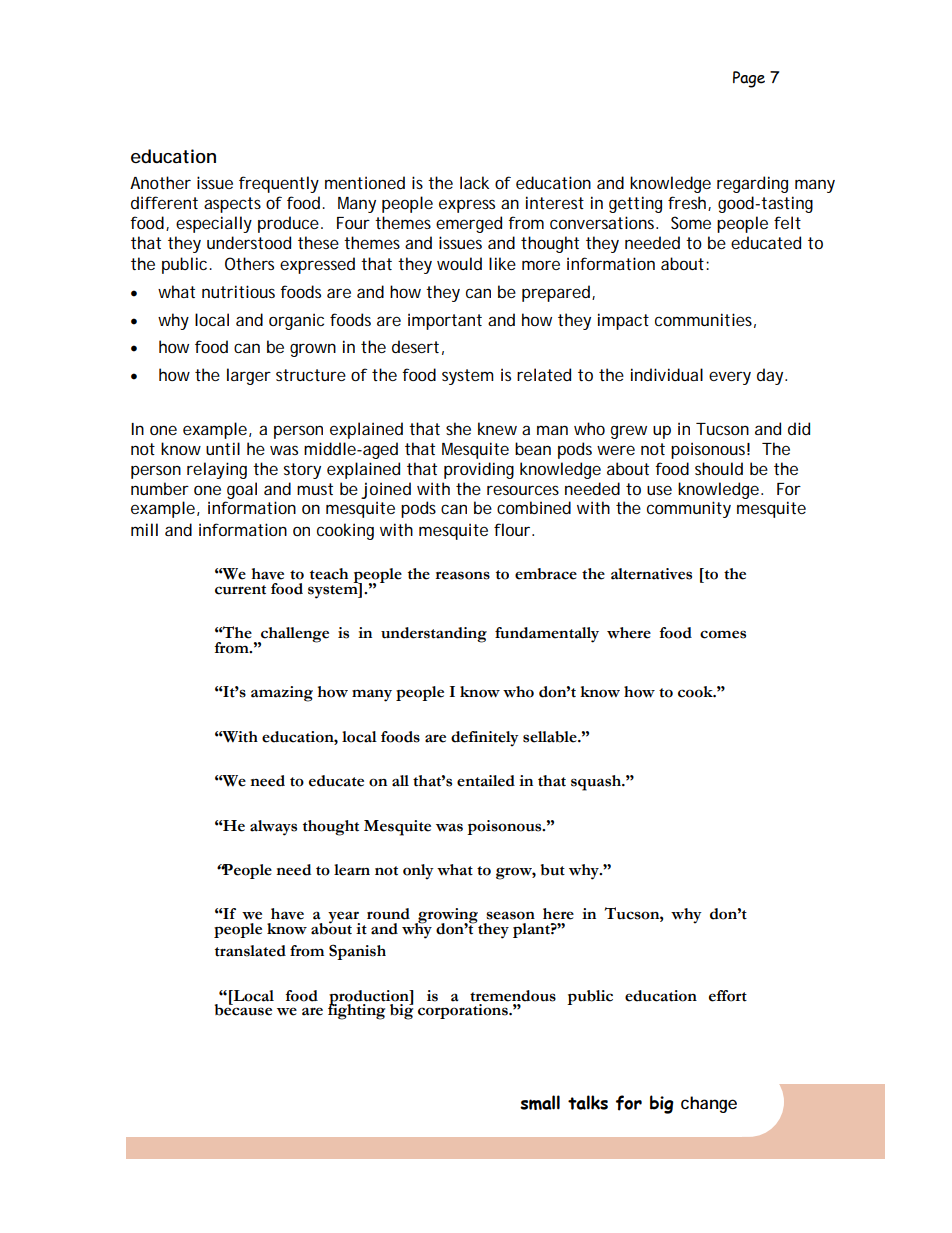 The width and height of the screenshot is (952, 1233). What do you see at coordinates (243, 1009) in the screenshot?
I see `because` at bounding box center [243, 1009].
